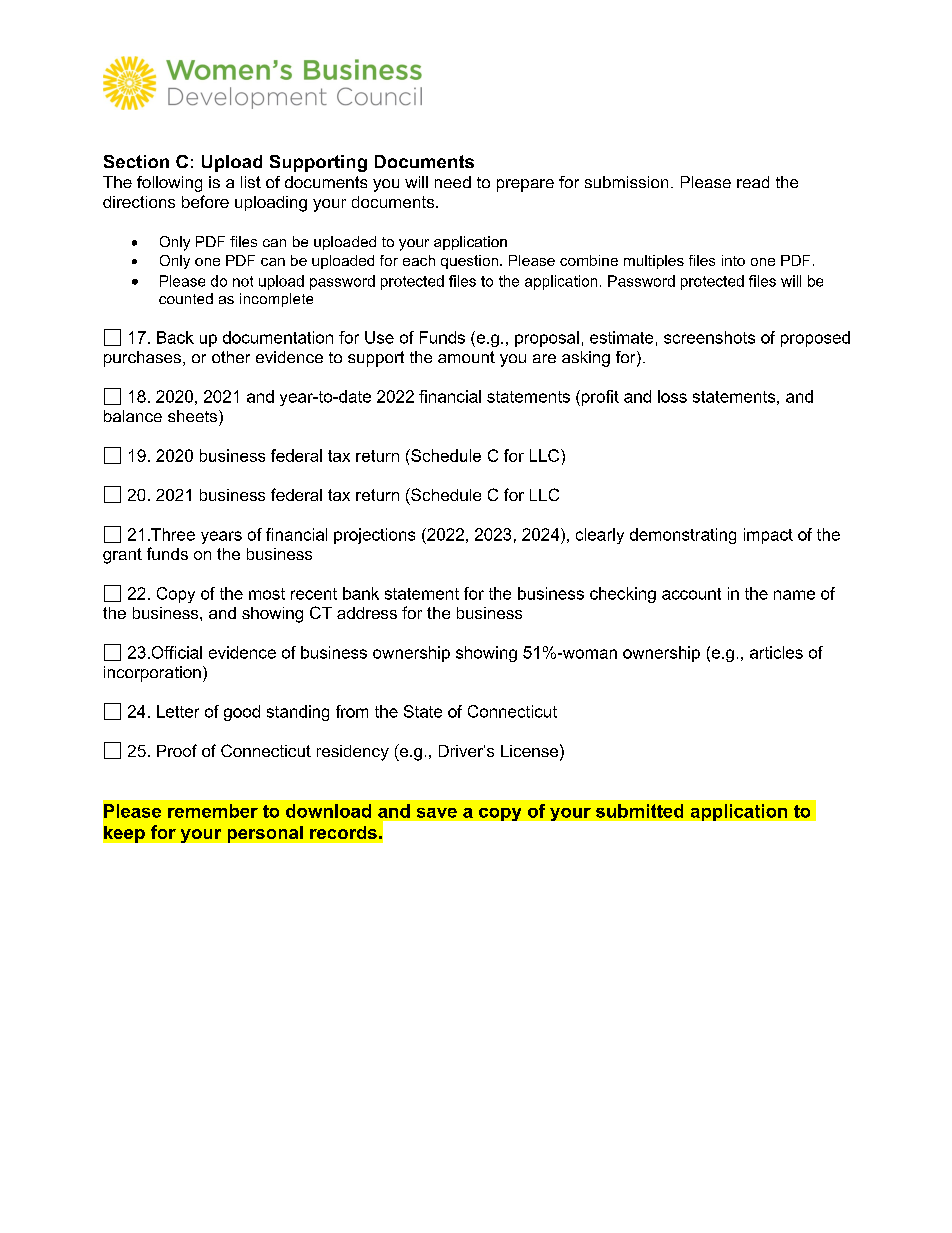 Image resolution: width=952 pixels, height=1233 pixels. Describe the element at coordinates (753, 182) in the document. I see `read` at that location.
